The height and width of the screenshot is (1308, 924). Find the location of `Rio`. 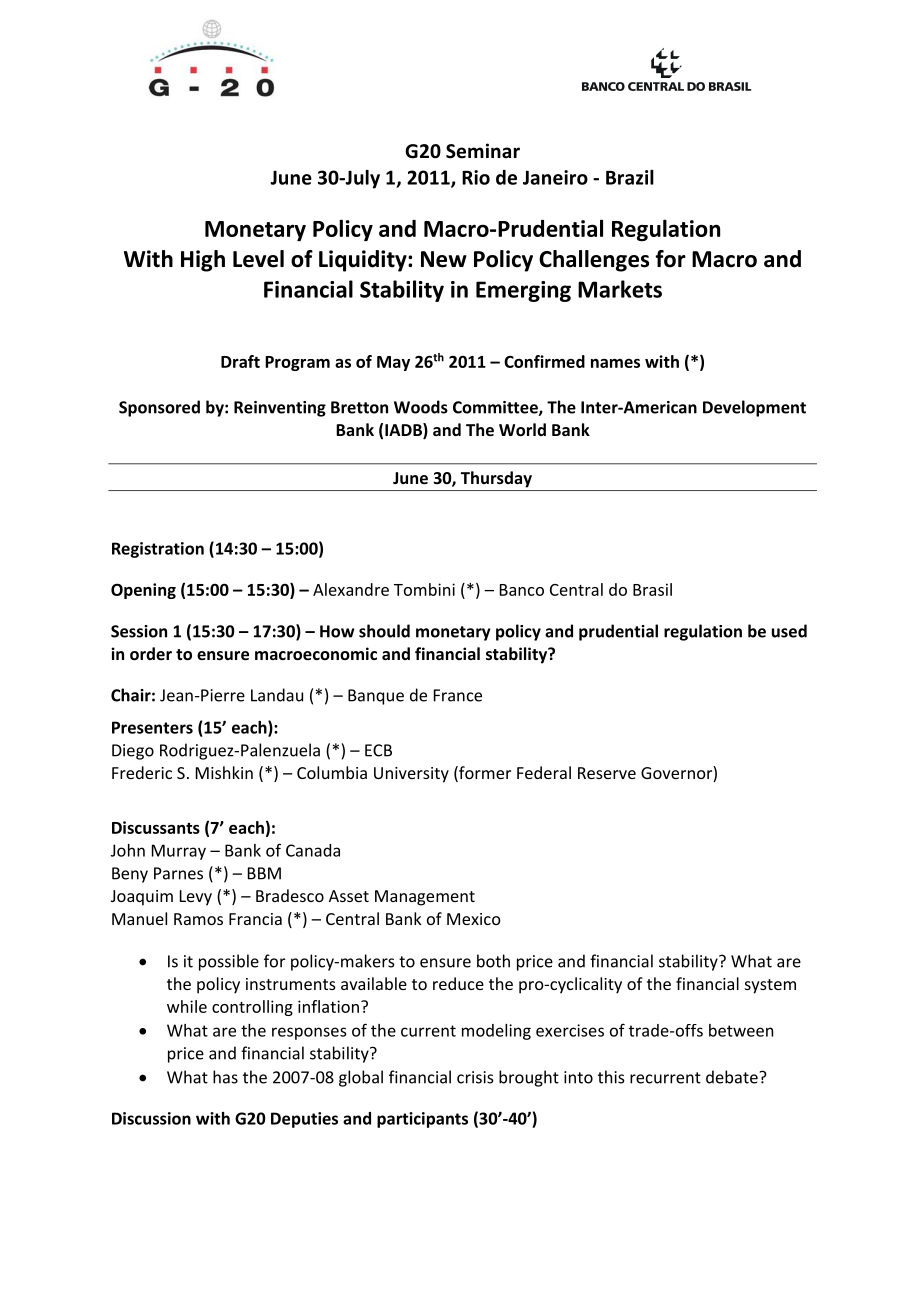

Rio is located at coordinates (476, 177).
